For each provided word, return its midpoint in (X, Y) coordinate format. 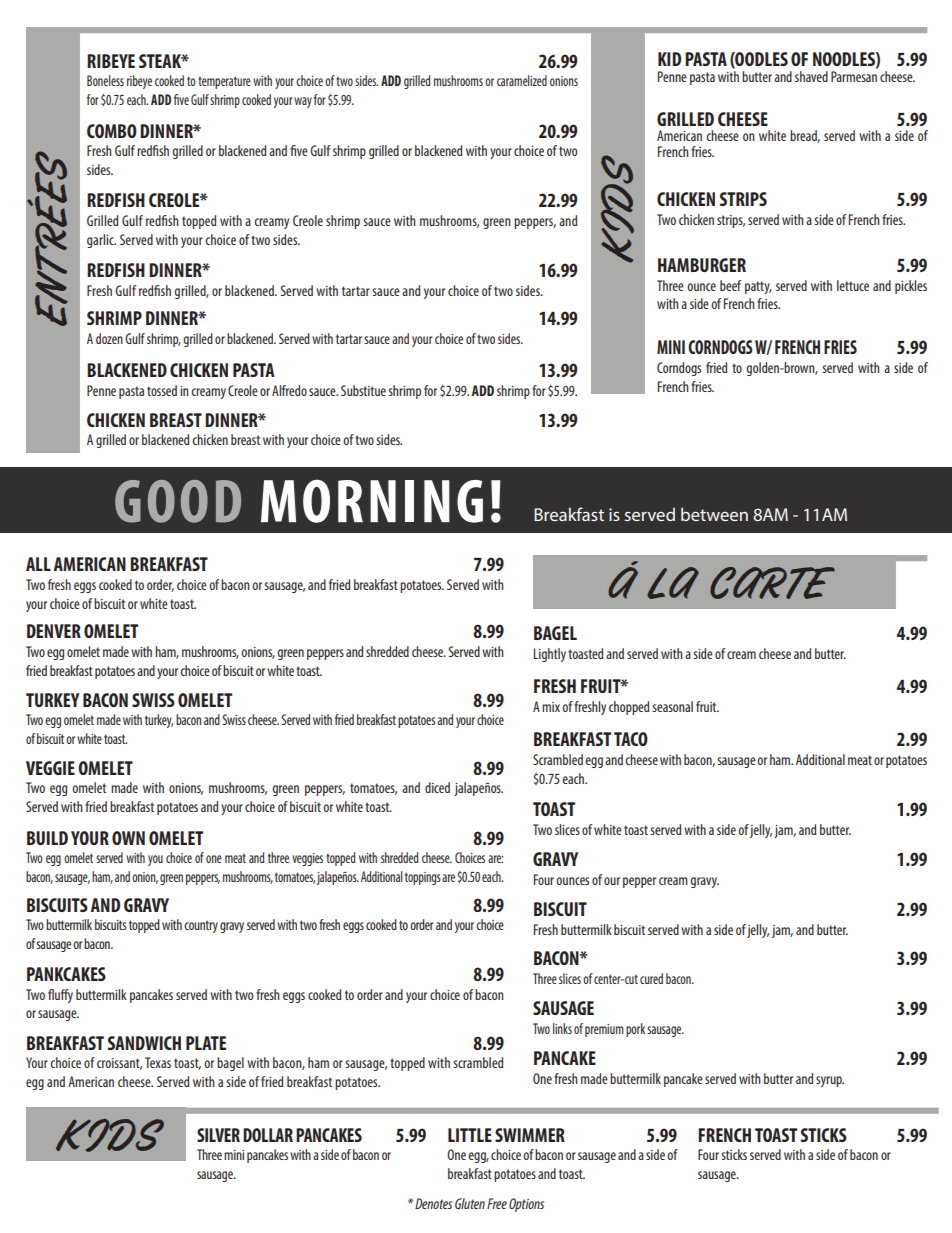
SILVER (218, 1135)
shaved (811, 76)
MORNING (372, 501)
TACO (631, 739)
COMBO (112, 131)
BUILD (47, 838)
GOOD (178, 501)
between (714, 514)
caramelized (522, 80)
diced (437, 787)
